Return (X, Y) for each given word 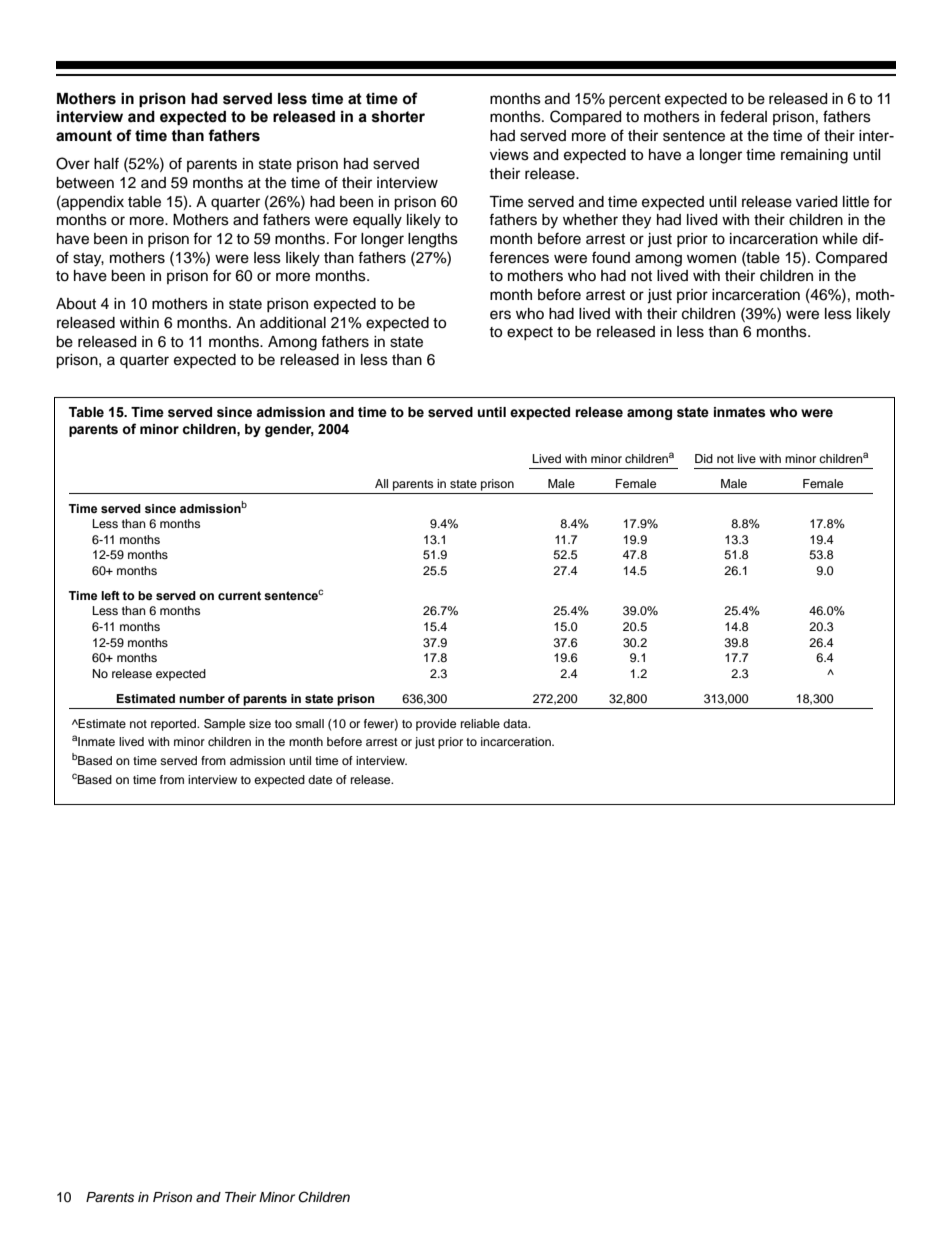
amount (84, 136)
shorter (398, 117)
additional (293, 323)
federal (743, 116)
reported (175, 725)
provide (436, 725)
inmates (740, 412)
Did (704, 458)
